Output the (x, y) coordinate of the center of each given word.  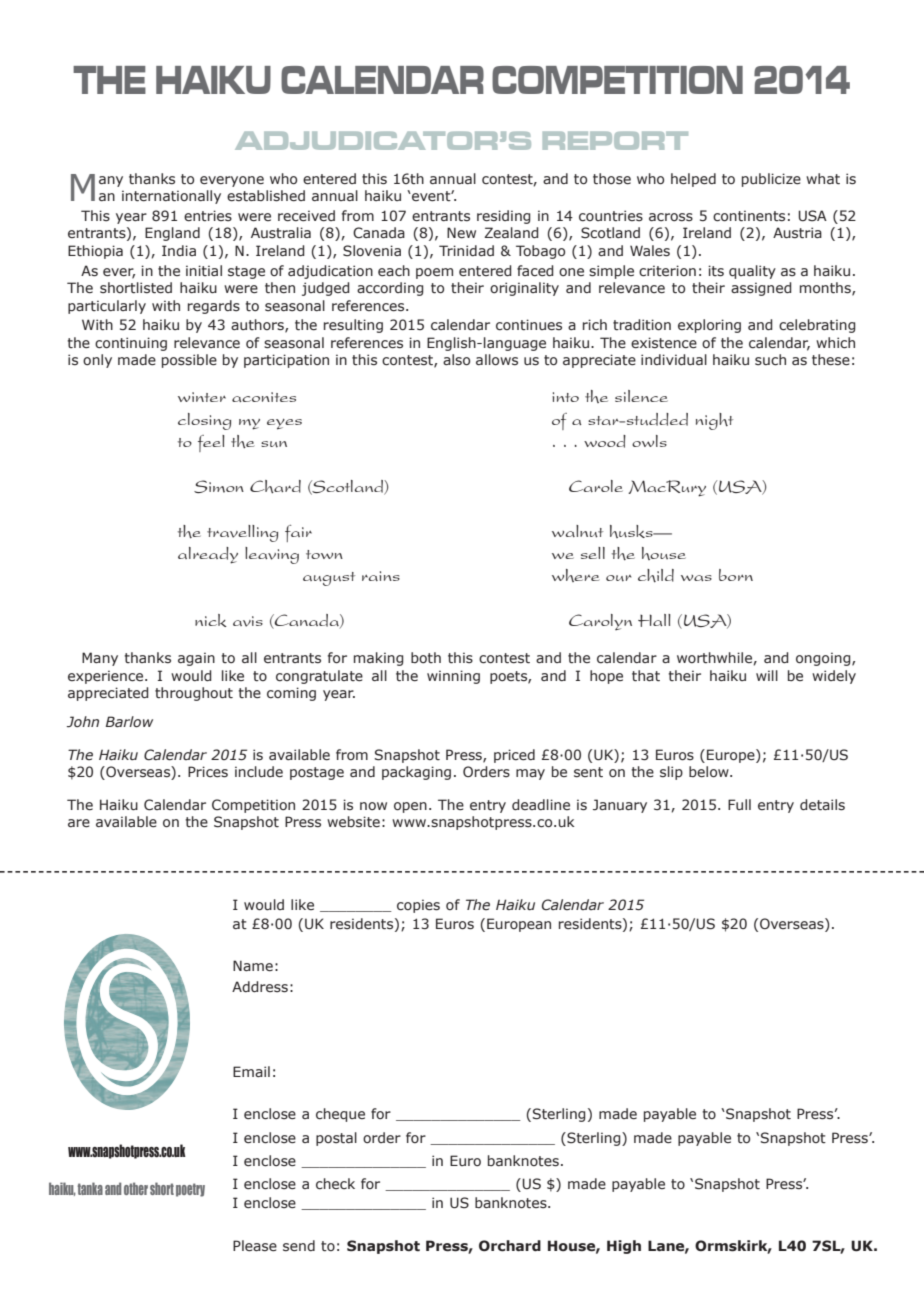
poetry (190, 1190)
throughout (194, 694)
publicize (771, 180)
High (624, 1247)
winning (453, 677)
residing (504, 217)
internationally (171, 197)
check (335, 1184)
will (767, 675)
